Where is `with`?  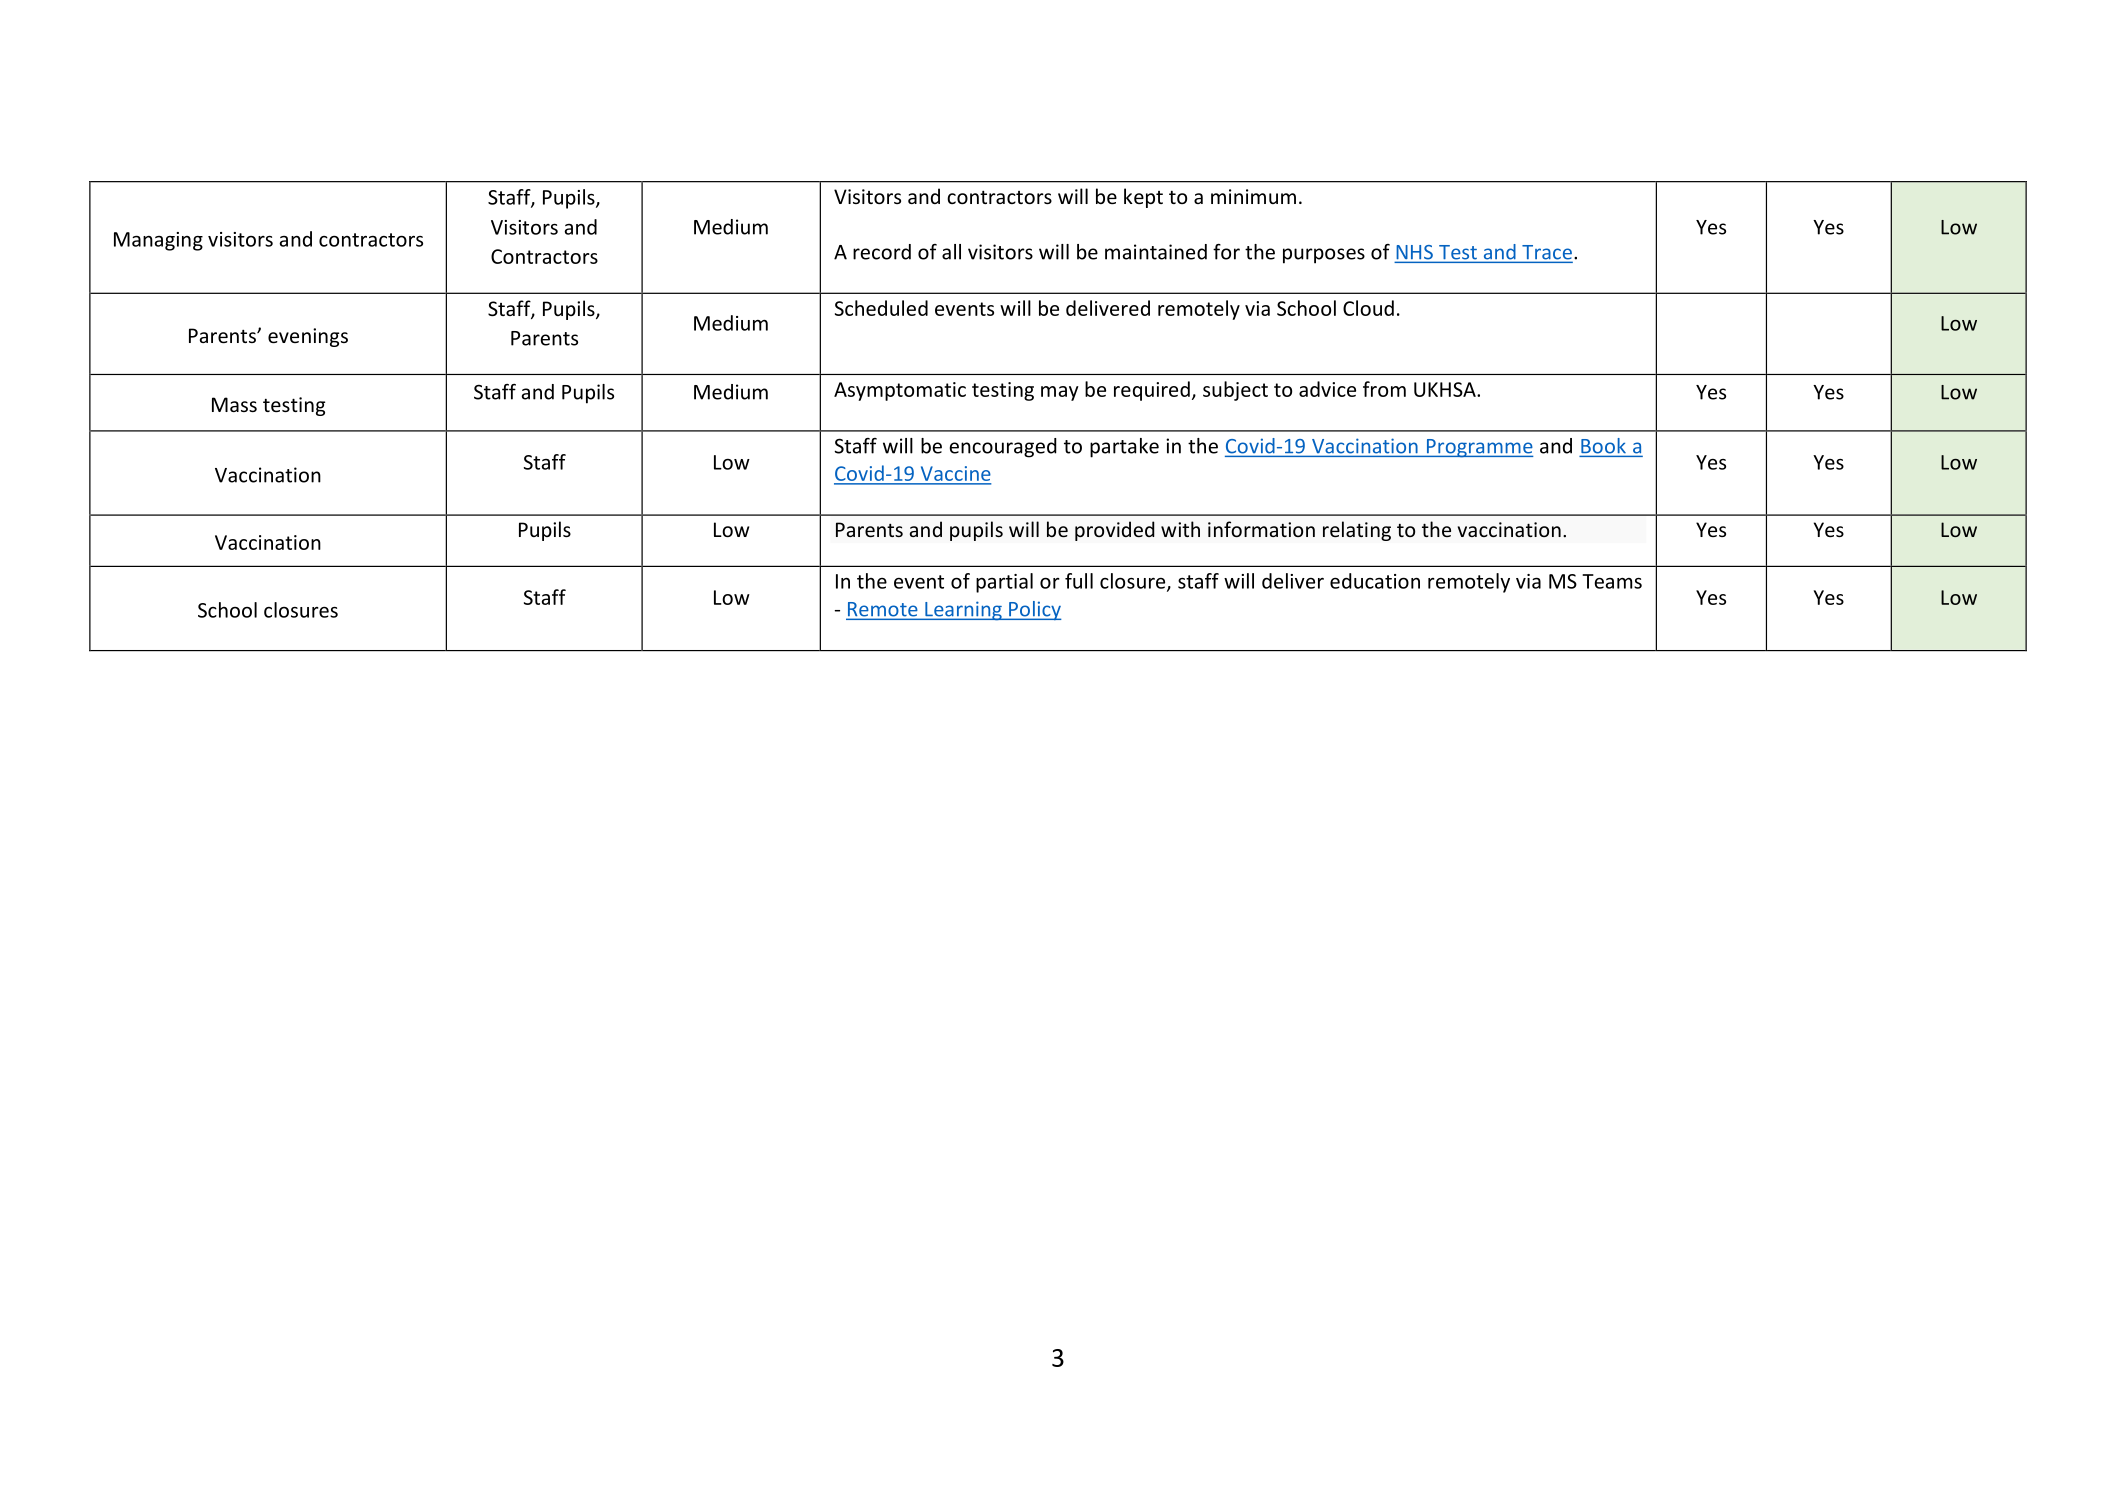 with is located at coordinates (1180, 529).
